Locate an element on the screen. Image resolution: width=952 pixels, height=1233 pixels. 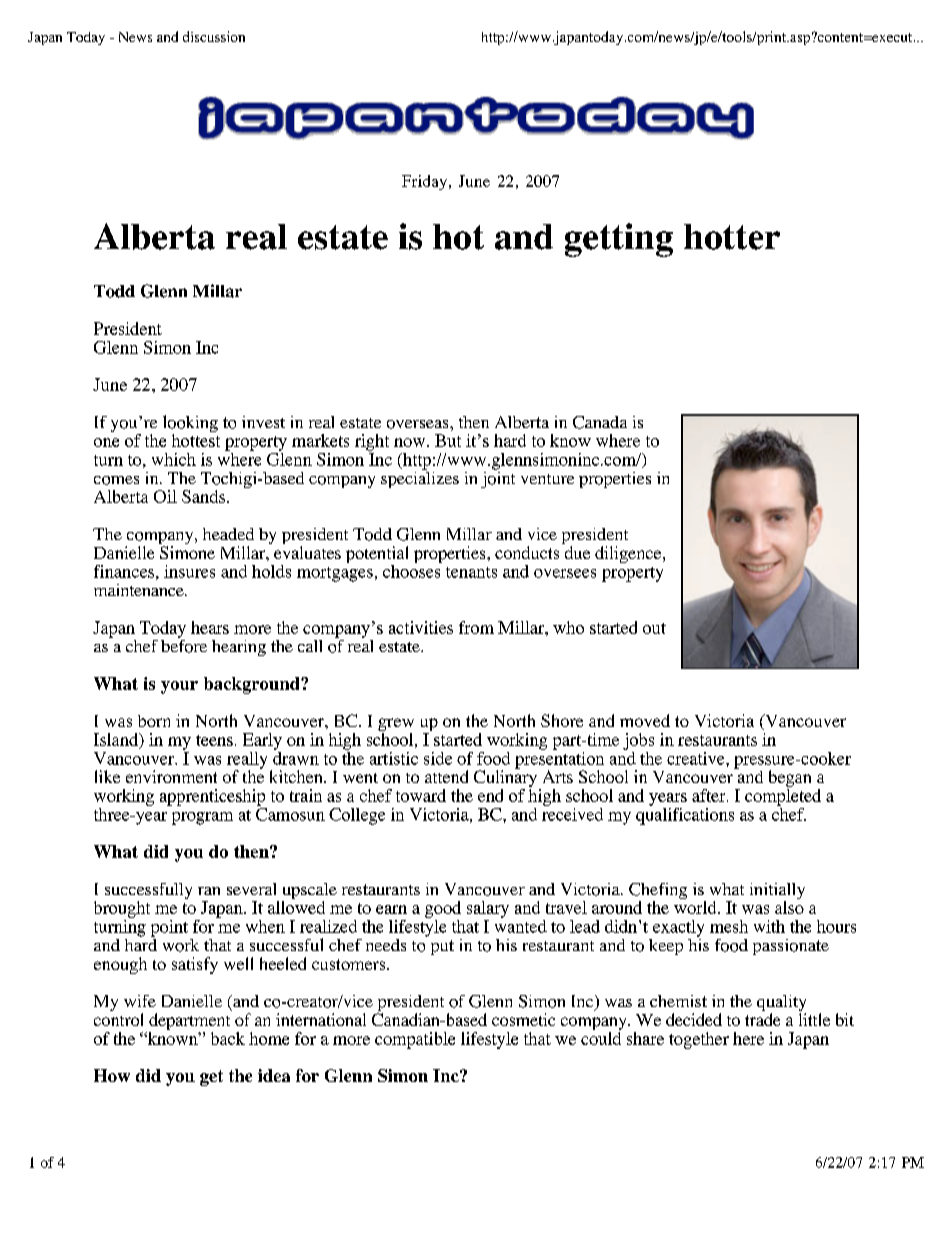
insures is located at coordinates (189, 571).
